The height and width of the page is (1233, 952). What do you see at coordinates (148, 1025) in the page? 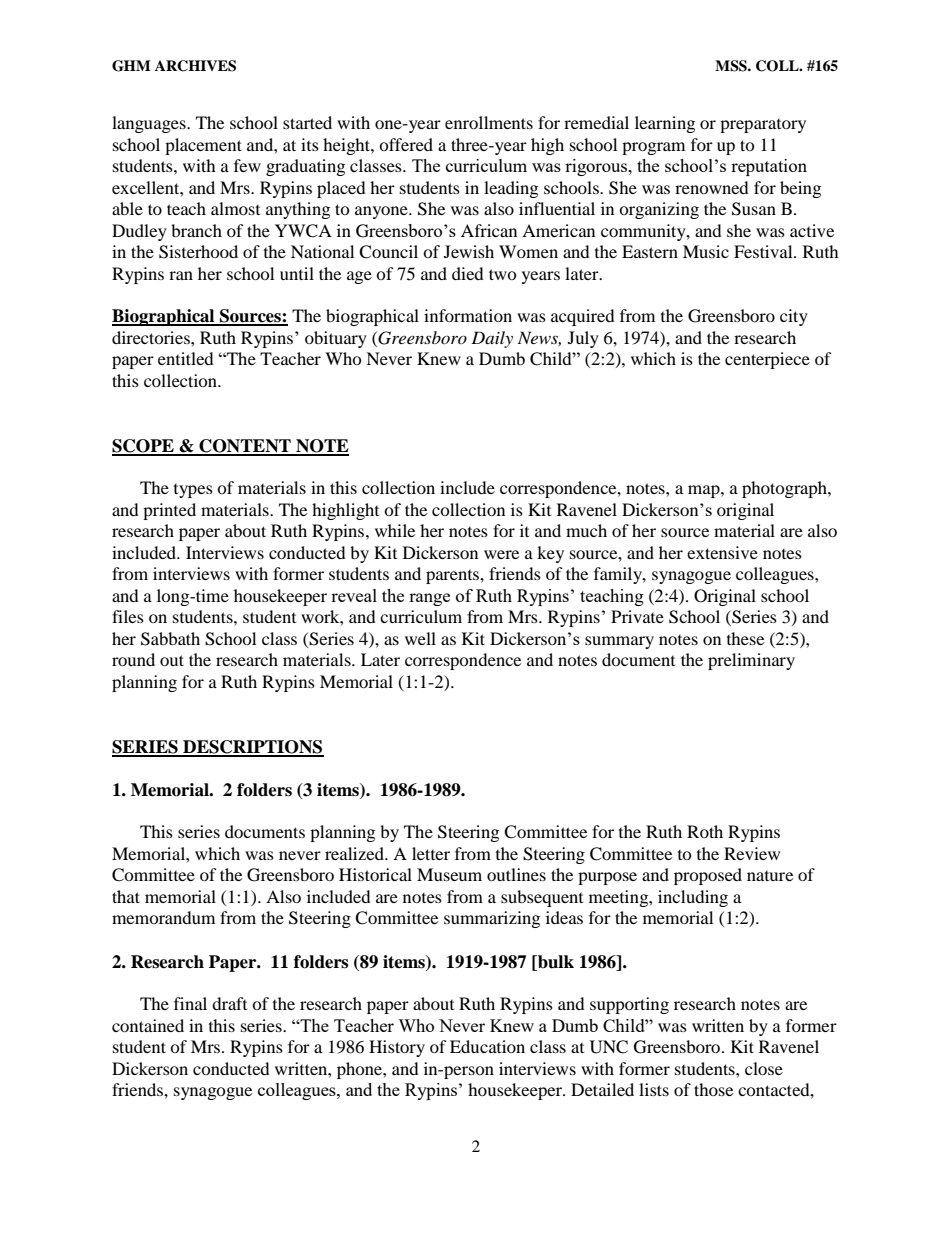
I see `contained` at bounding box center [148, 1025].
